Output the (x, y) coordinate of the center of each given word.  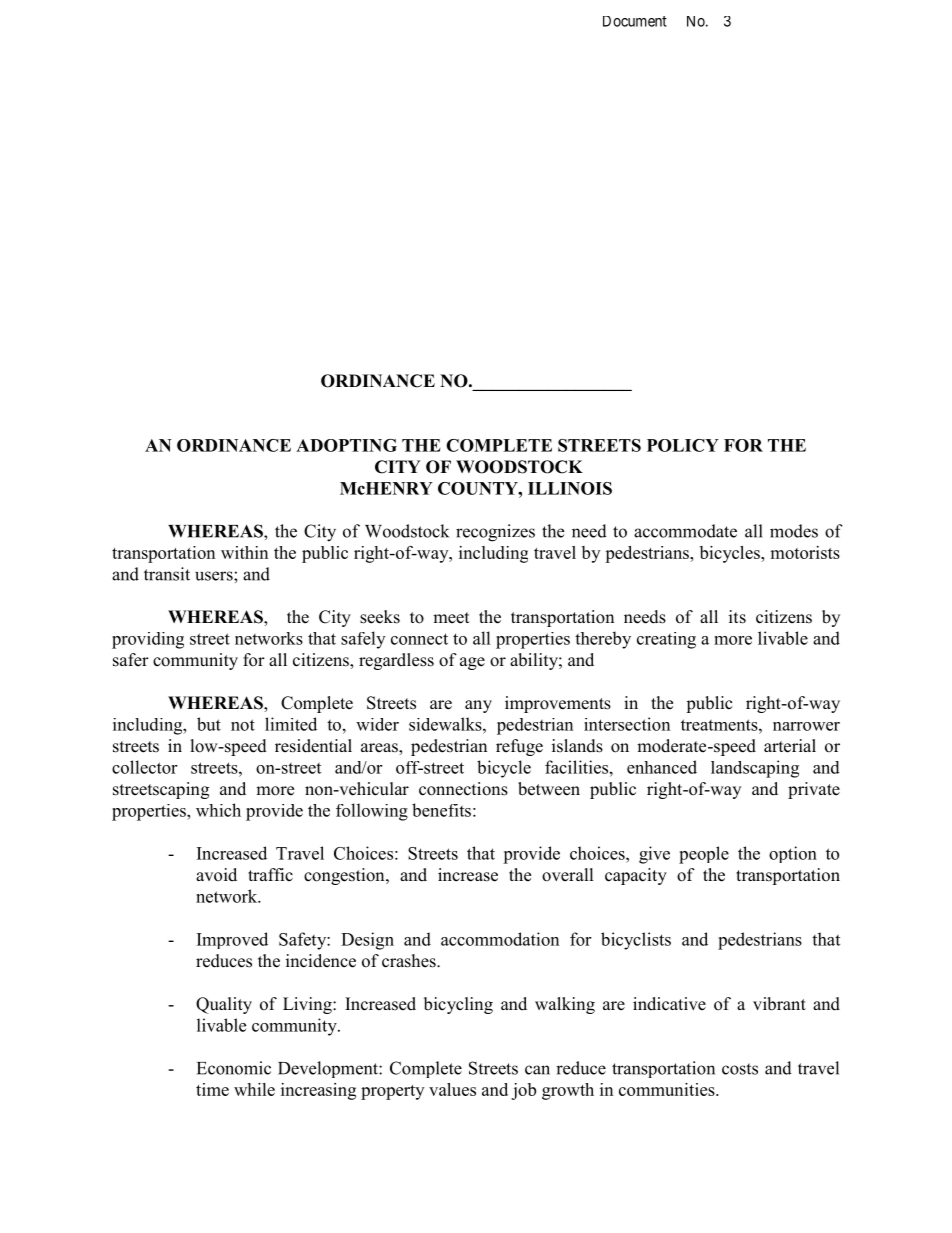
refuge (519, 747)
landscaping (755, 769)
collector (144, 767)
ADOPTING (346, 445)
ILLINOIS (570, 488)
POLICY (683, 445)
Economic (234, 1068)
